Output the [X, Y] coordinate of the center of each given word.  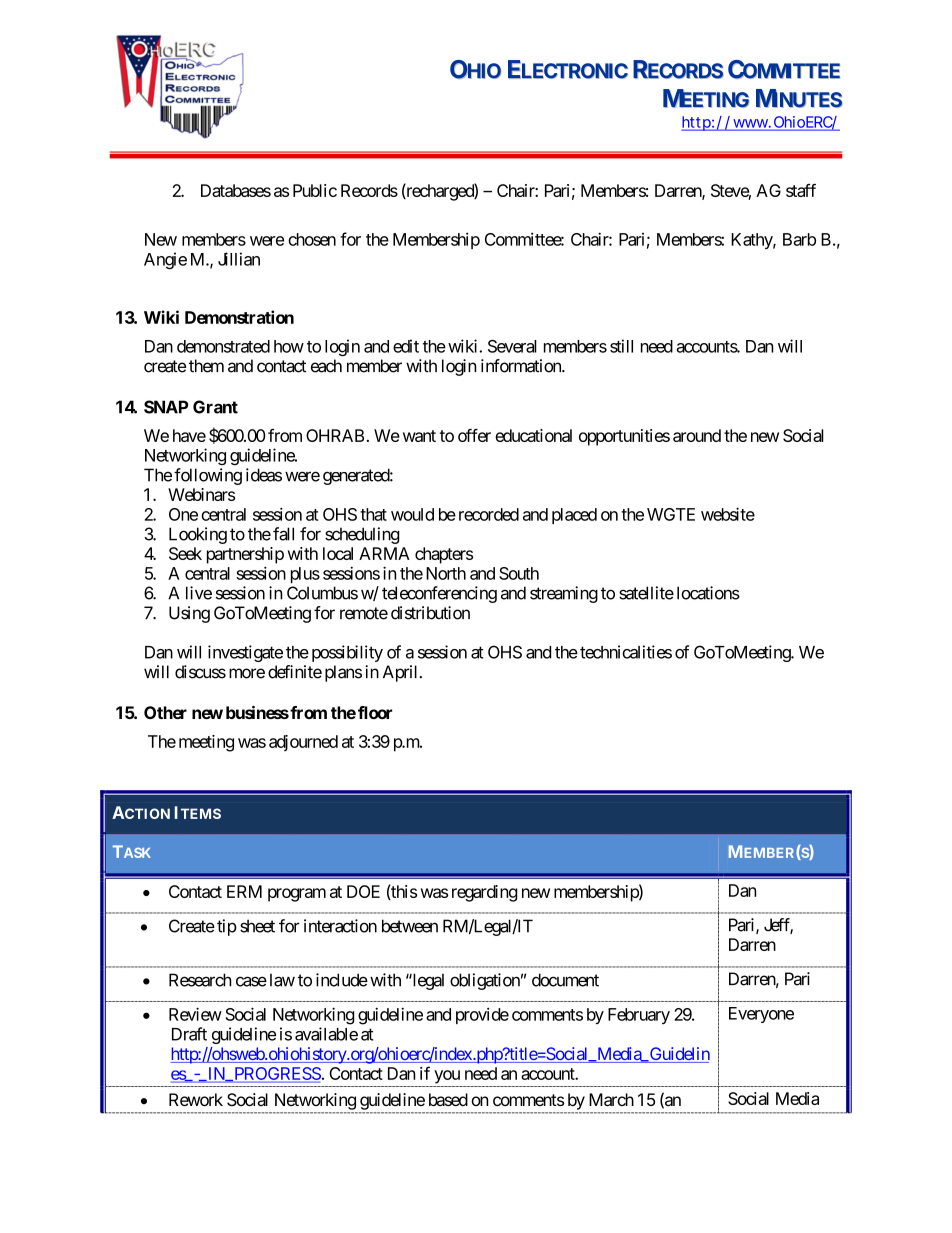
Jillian [239, 259]
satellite [646, 593]
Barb [799, 239]
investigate [245, 653]
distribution [430, 613]
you [447, 1077]
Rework [196, 1099]
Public [315, 190]
